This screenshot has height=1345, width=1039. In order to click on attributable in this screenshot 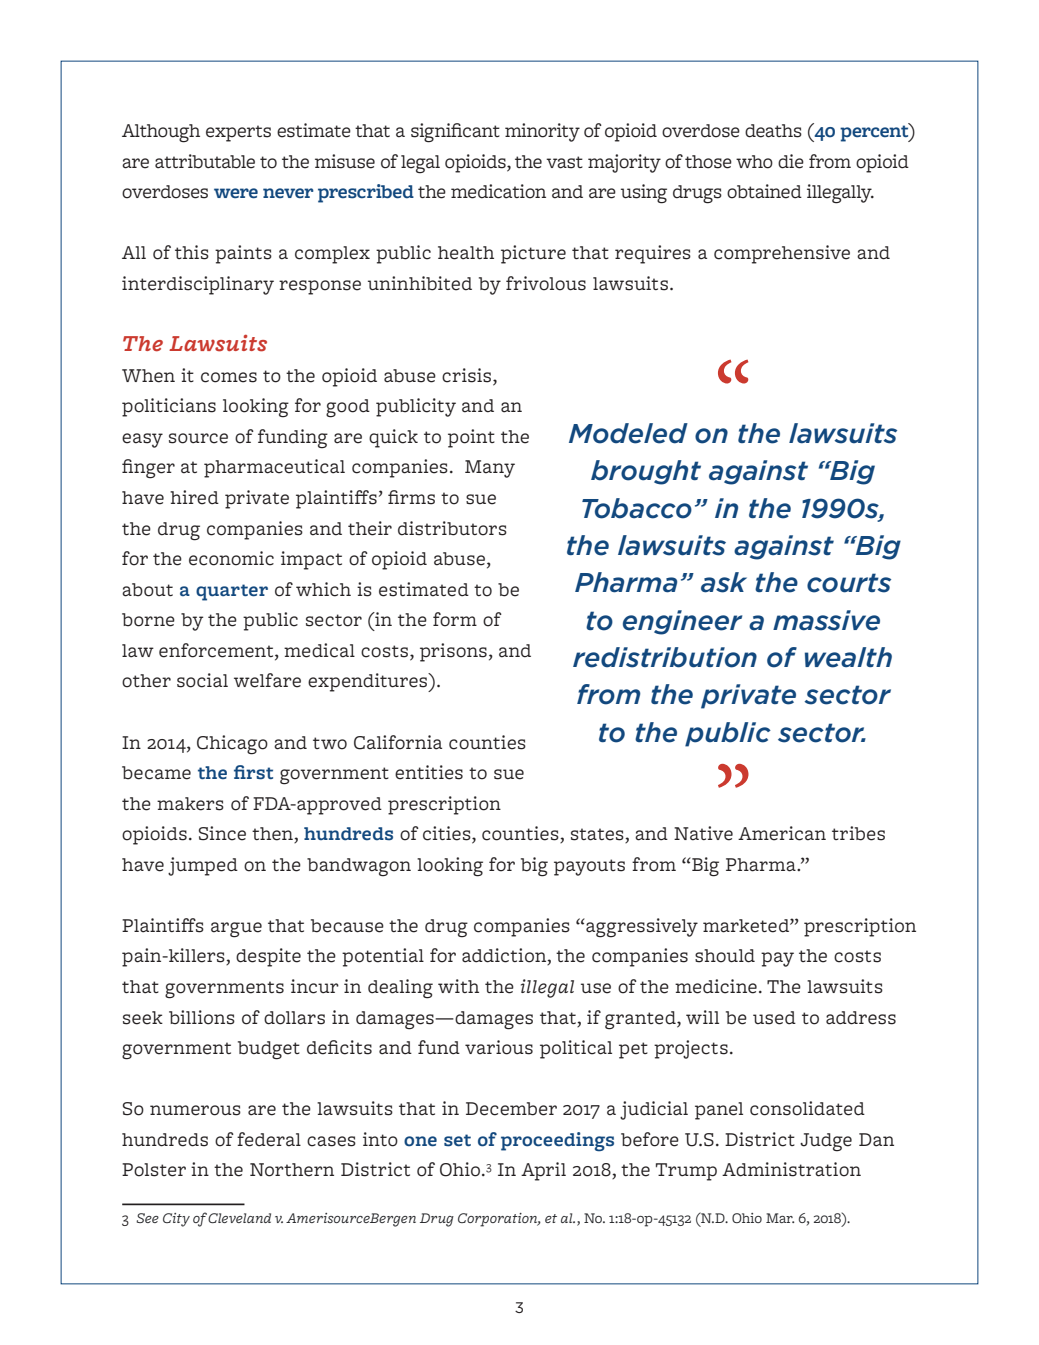, I will do `click(205, 161)`.
